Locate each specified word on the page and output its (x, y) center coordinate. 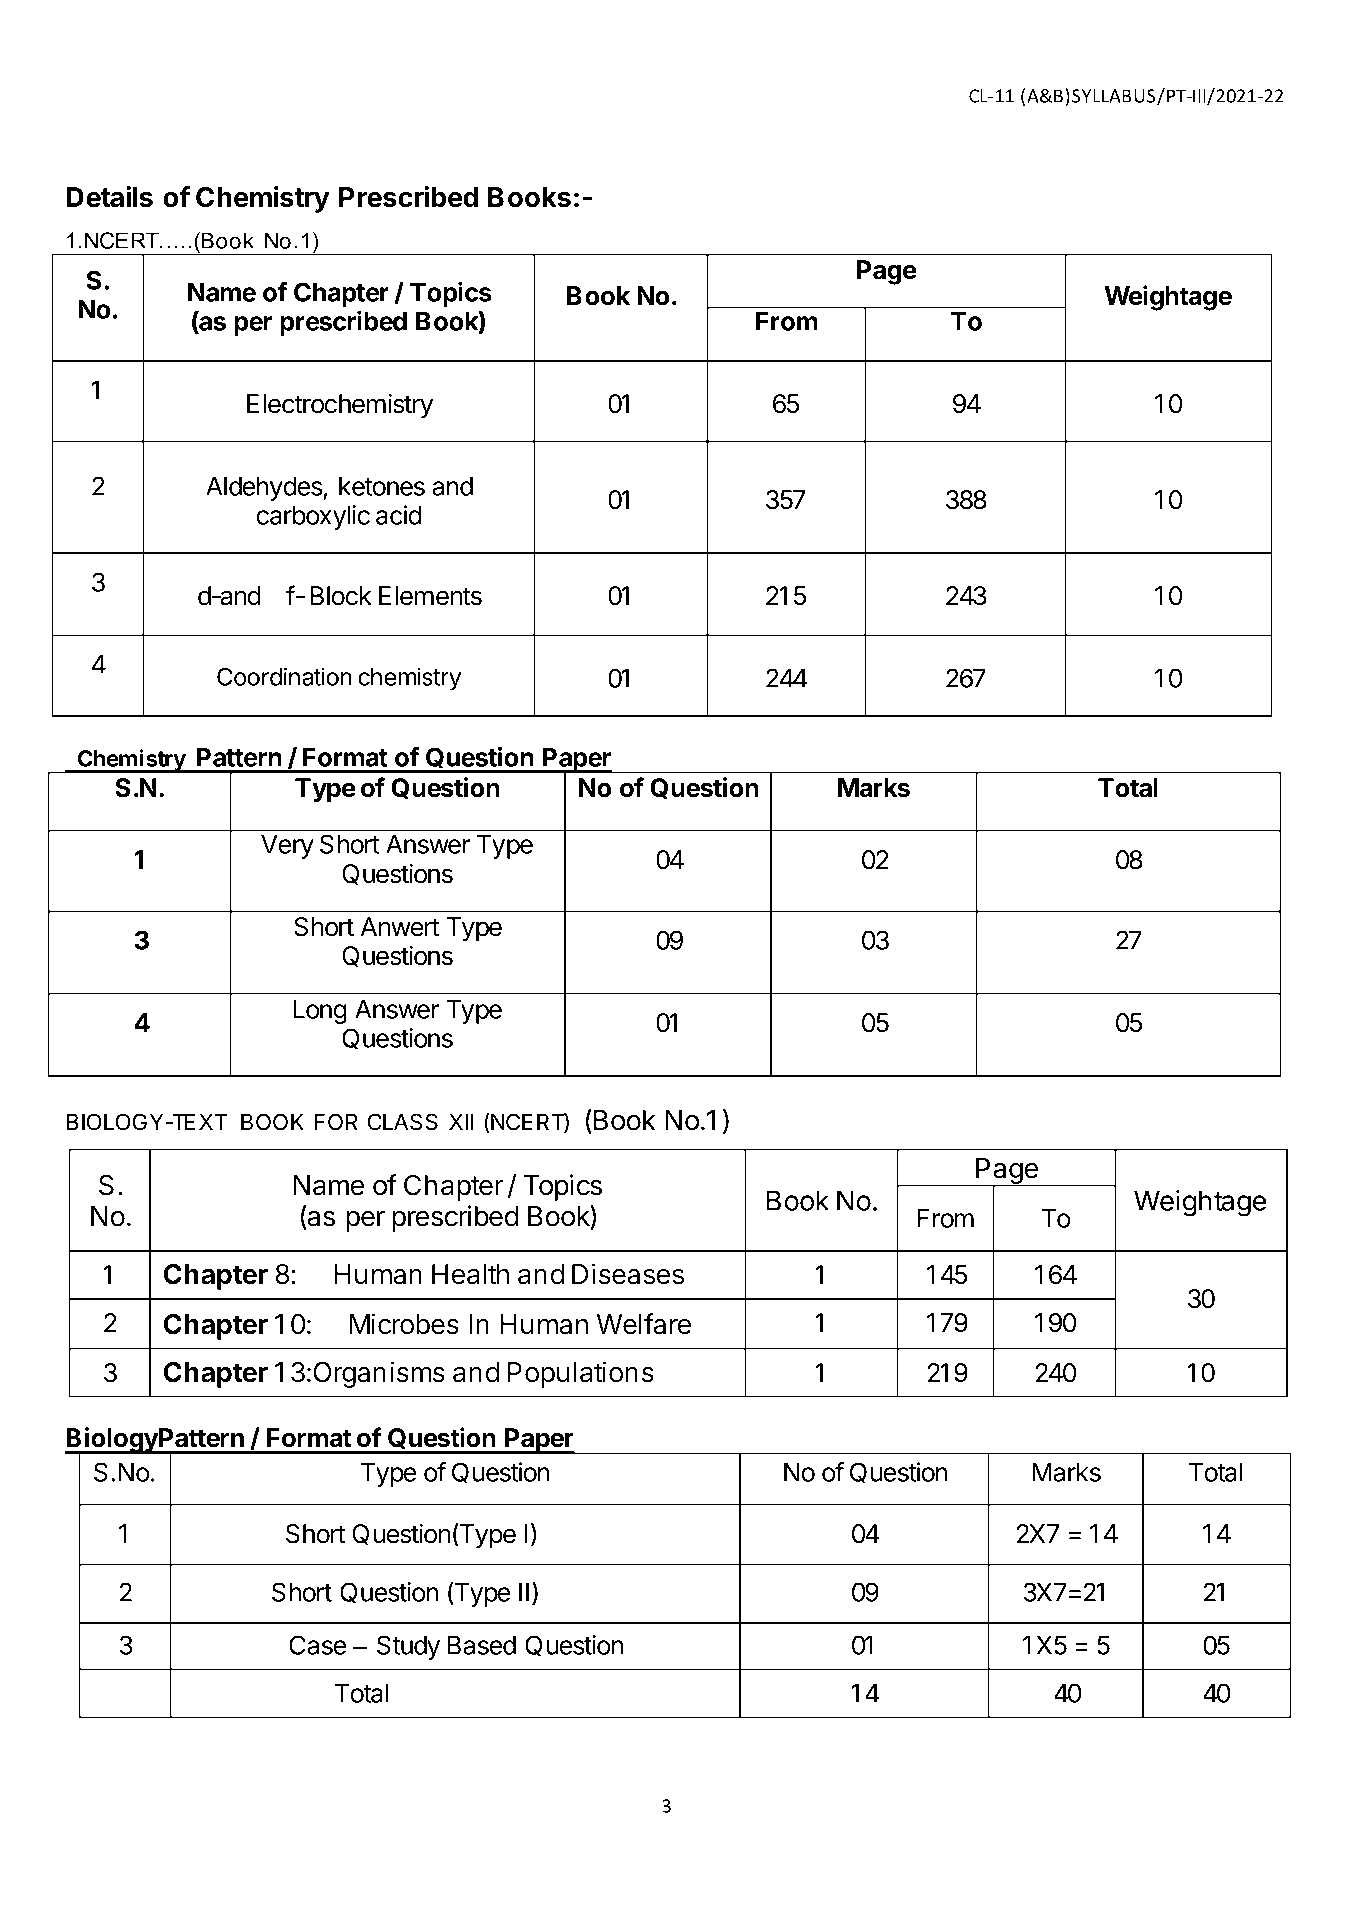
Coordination (284, 676)
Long (320, 1011)
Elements (430, 596)
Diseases (628, 1274)
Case (318, 1645)
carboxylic (313, 517)
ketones (382, 486)
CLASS (403, 1122)
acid (399, 515)
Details (109, 197)
